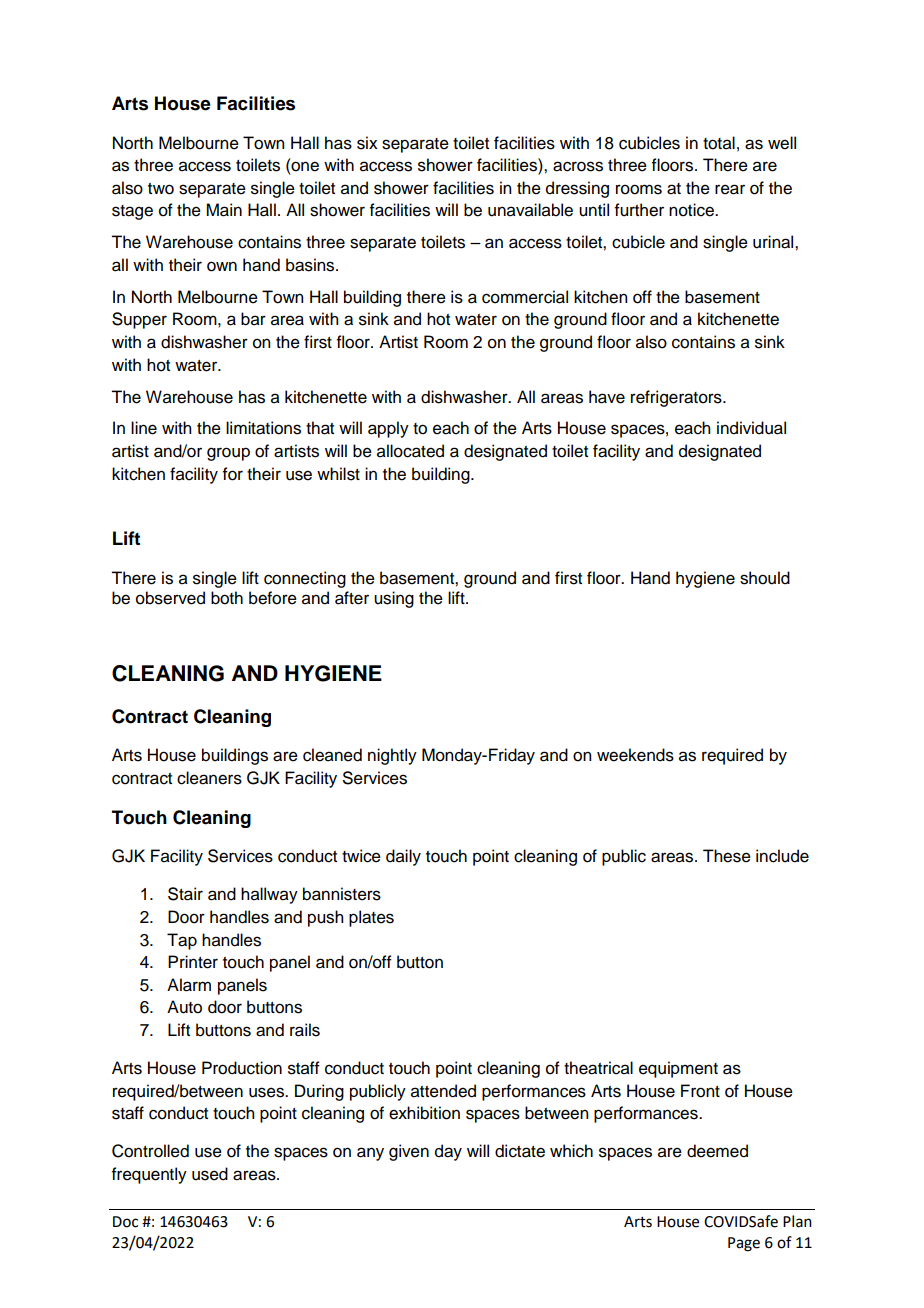 The image size is (924, 1308). I want to click on weekends, so click(635, 755).
